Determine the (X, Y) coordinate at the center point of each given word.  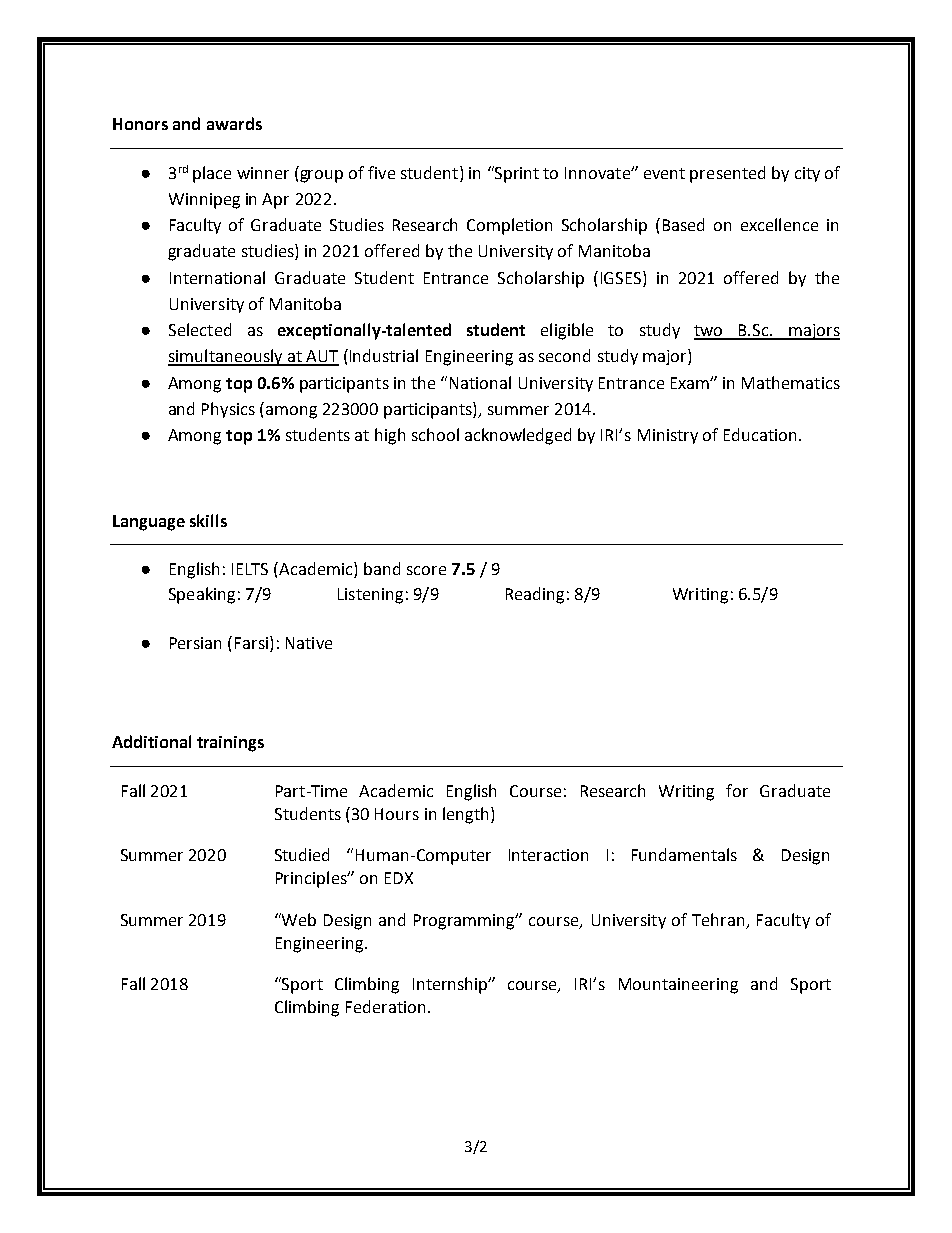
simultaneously (226, 357)
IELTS (250, 569)
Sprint (516, 174)
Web (298, 919)
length (465, 815)
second (564, 355)
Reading (535, 595)
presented (727, 174)
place (212, 174)
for (737, 790)
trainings (230, 744)
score (426, 570)
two (710, 332)
